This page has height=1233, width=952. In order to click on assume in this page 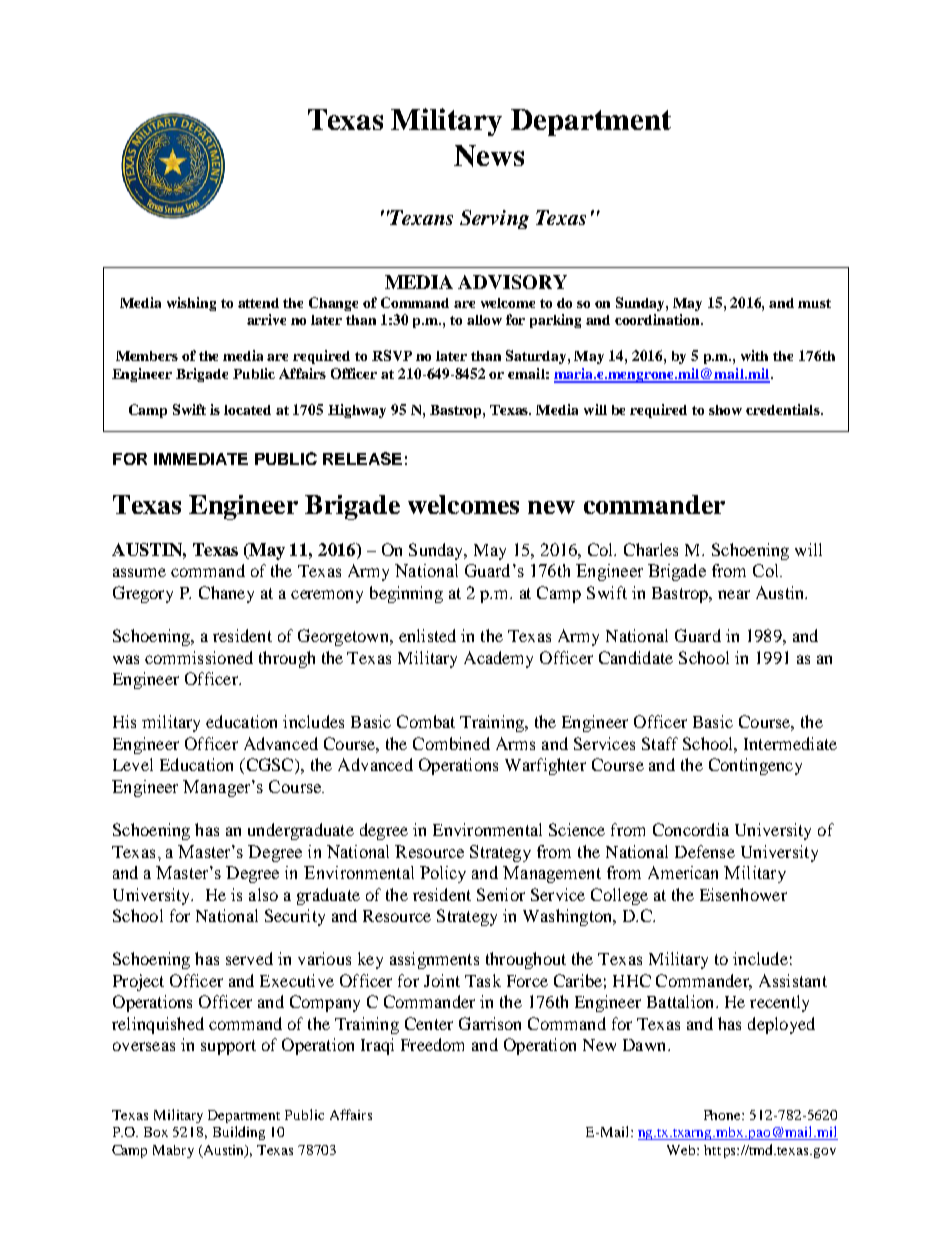, I will do `click(139, 572)`.
